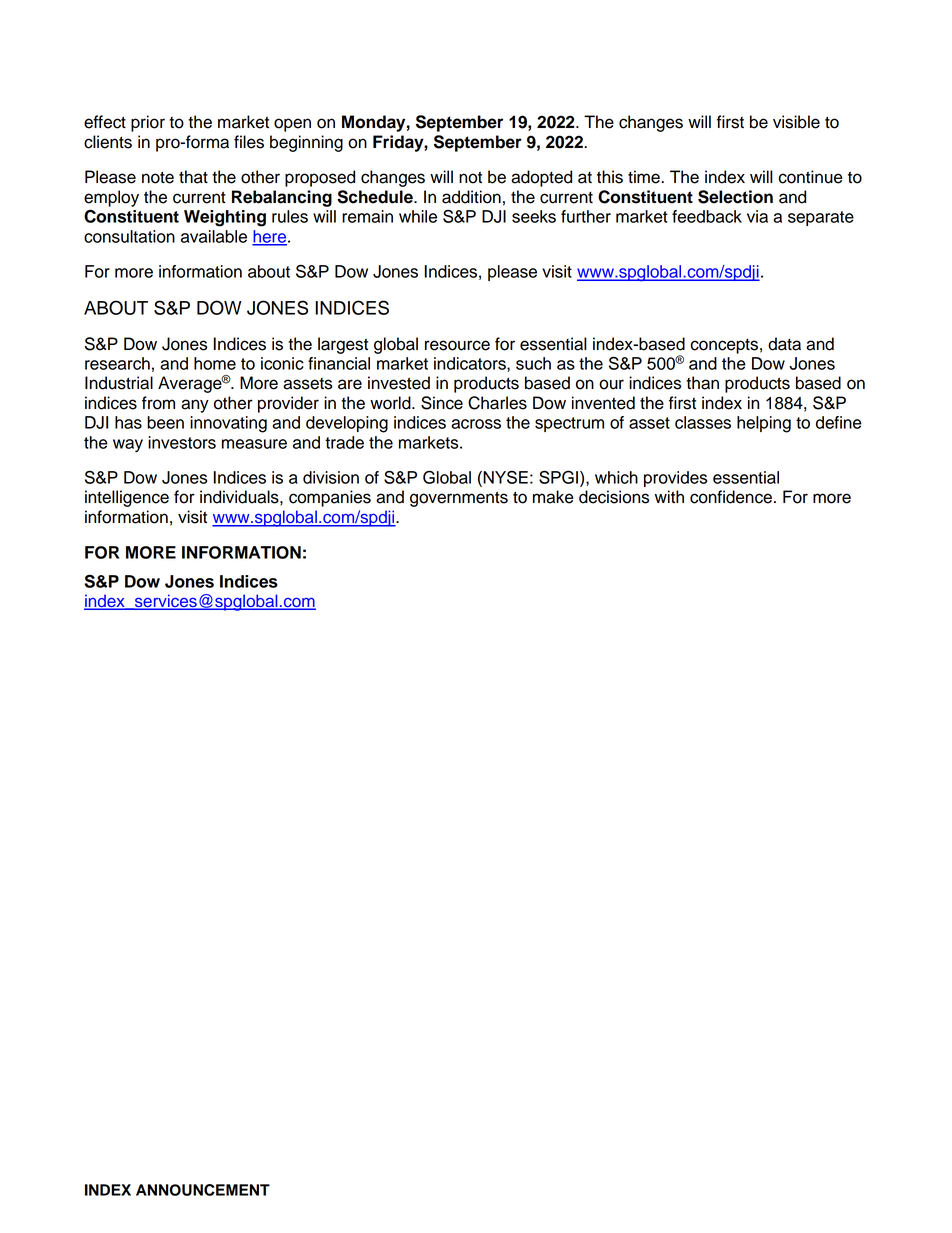 The width and height of the screenshot is (952, 1233). I want to click on ANNOUNCEMENT, so click(203, 1190).
